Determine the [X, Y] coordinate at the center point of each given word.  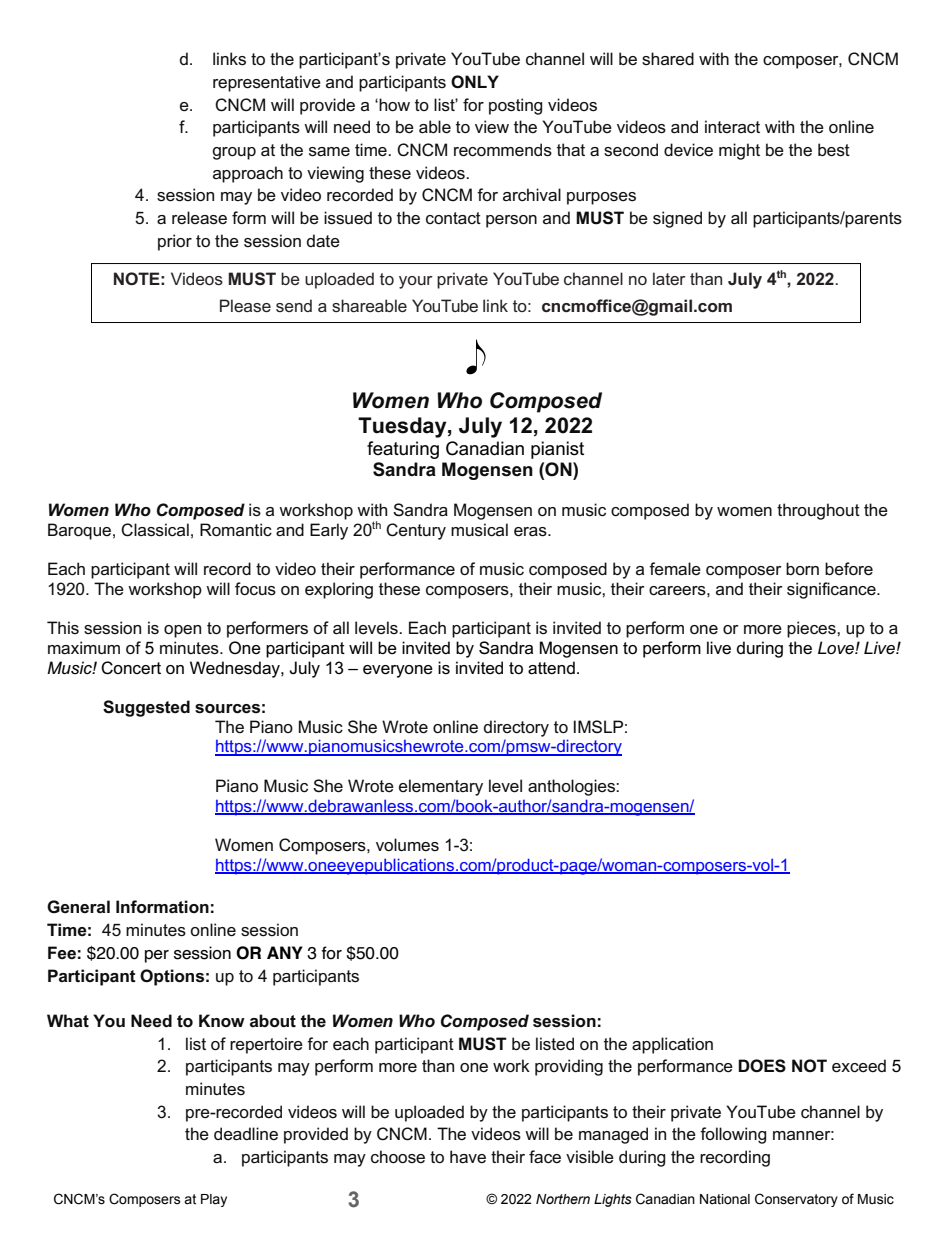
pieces [812, 629]
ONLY [475, 82]
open [182, 631]
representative [267, 83]
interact [732, 127]
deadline [246, 1134]
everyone [398, 671]
